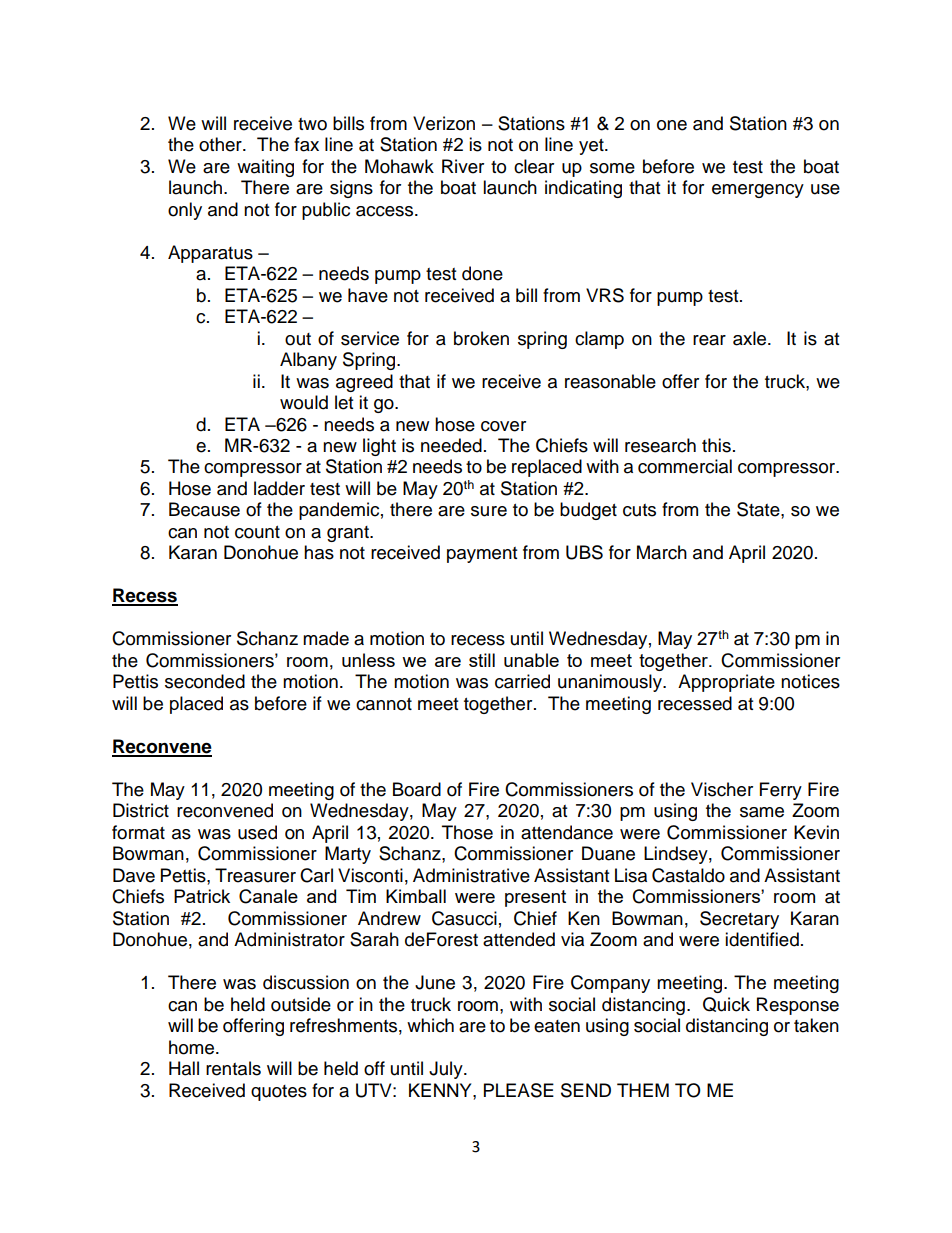 The image size is (952, 1233). I want to click on still, so click(482, 660).
